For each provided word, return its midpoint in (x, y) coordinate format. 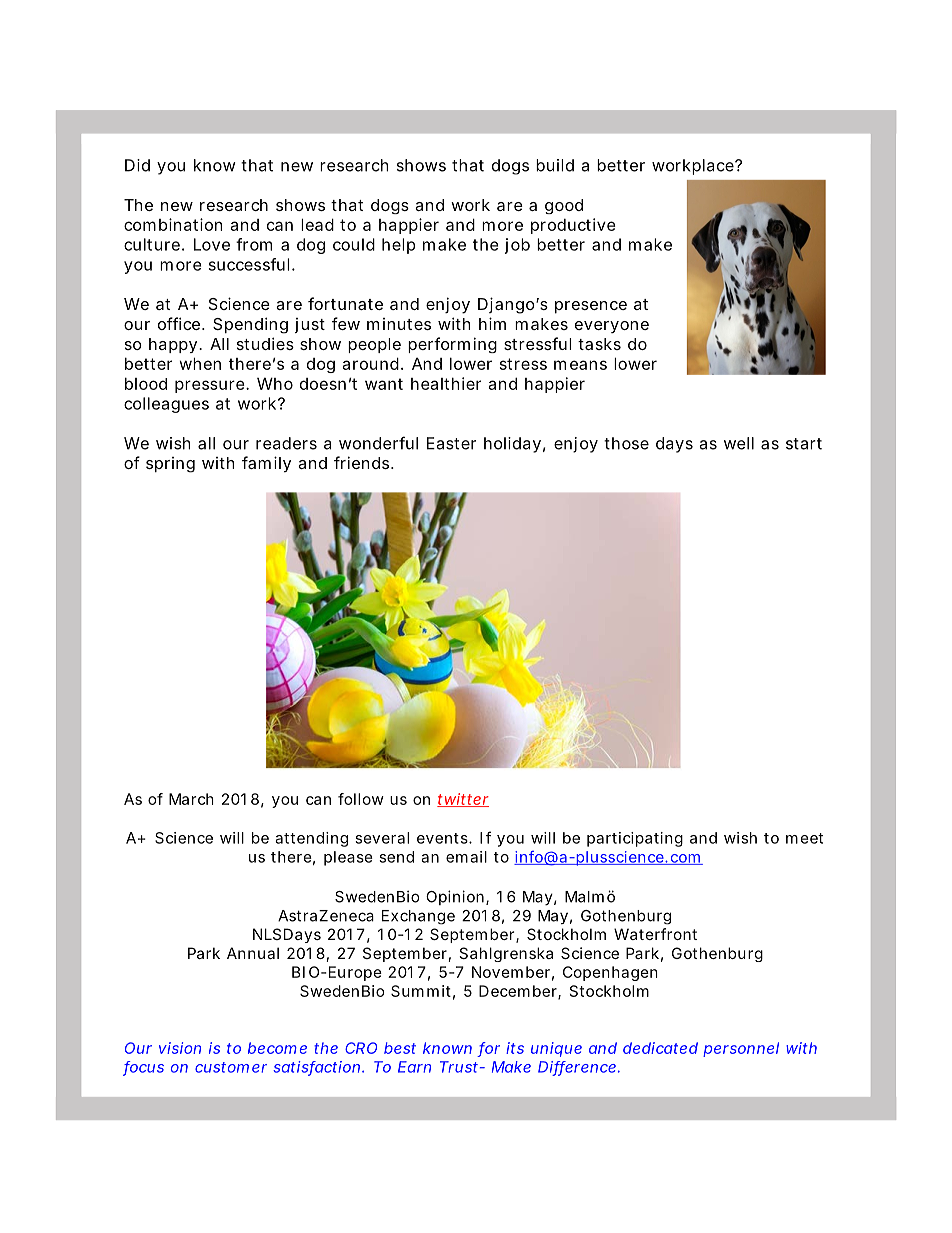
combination (173, 224)
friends (363, 462)
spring (170, 465)
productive (573, 226)
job (517, 246)
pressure (211, 386)
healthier (446, 383)
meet (804, 838)
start (804, 444)
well (739, 443)
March (191, 799)
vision (180, 1048)
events (443, 838)
